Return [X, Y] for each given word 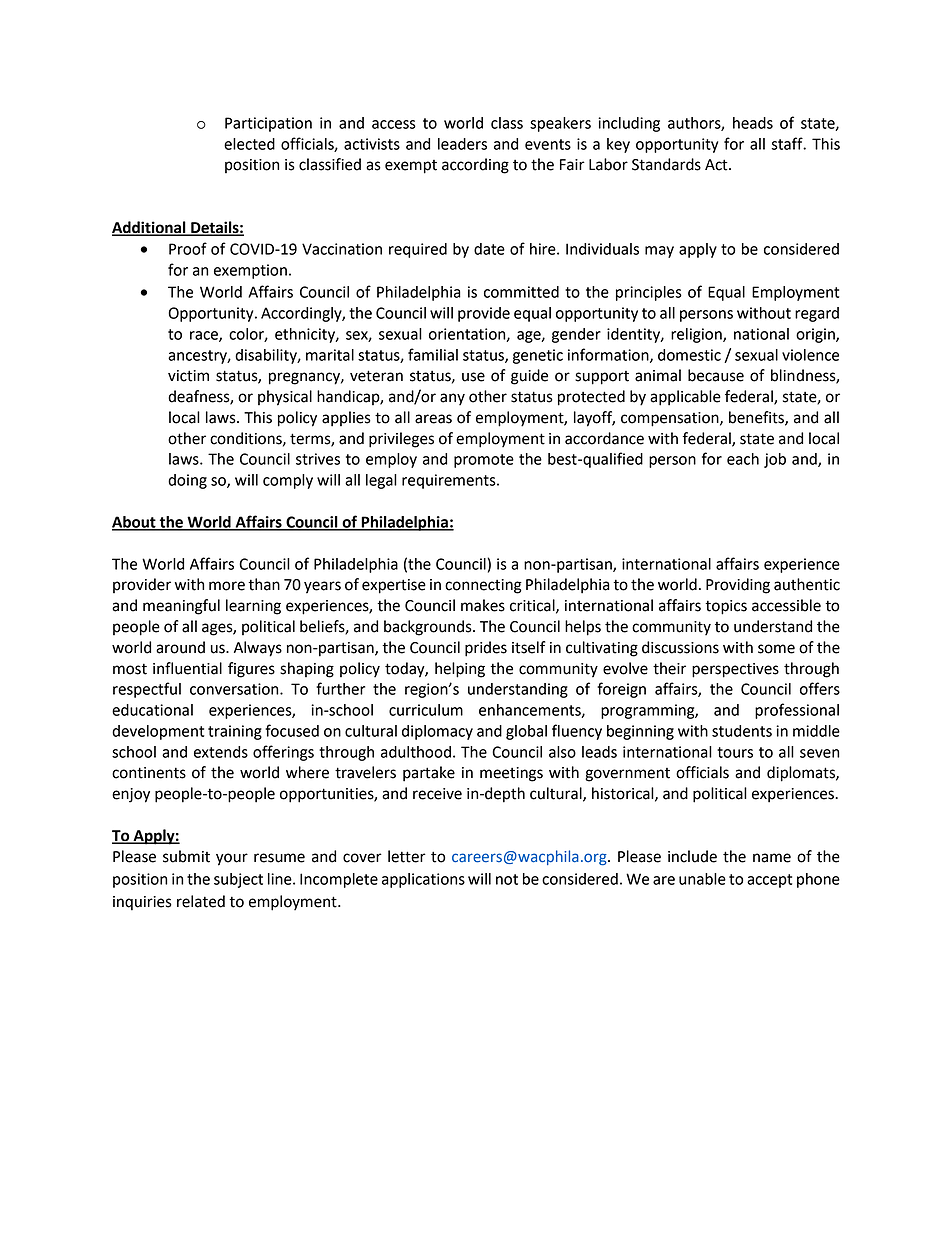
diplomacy [437, 732]
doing [187, 481]
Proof [188, 248]
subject [238, 880]
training [235, 732]
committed [521, 292]
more [227, 586]
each [743, 459]
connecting [483, 586]
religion [697, 335]
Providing [738, 586]
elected [249, 144]
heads [753, 123]
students [742, 731]
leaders [462, 144]
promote [484, 461]
